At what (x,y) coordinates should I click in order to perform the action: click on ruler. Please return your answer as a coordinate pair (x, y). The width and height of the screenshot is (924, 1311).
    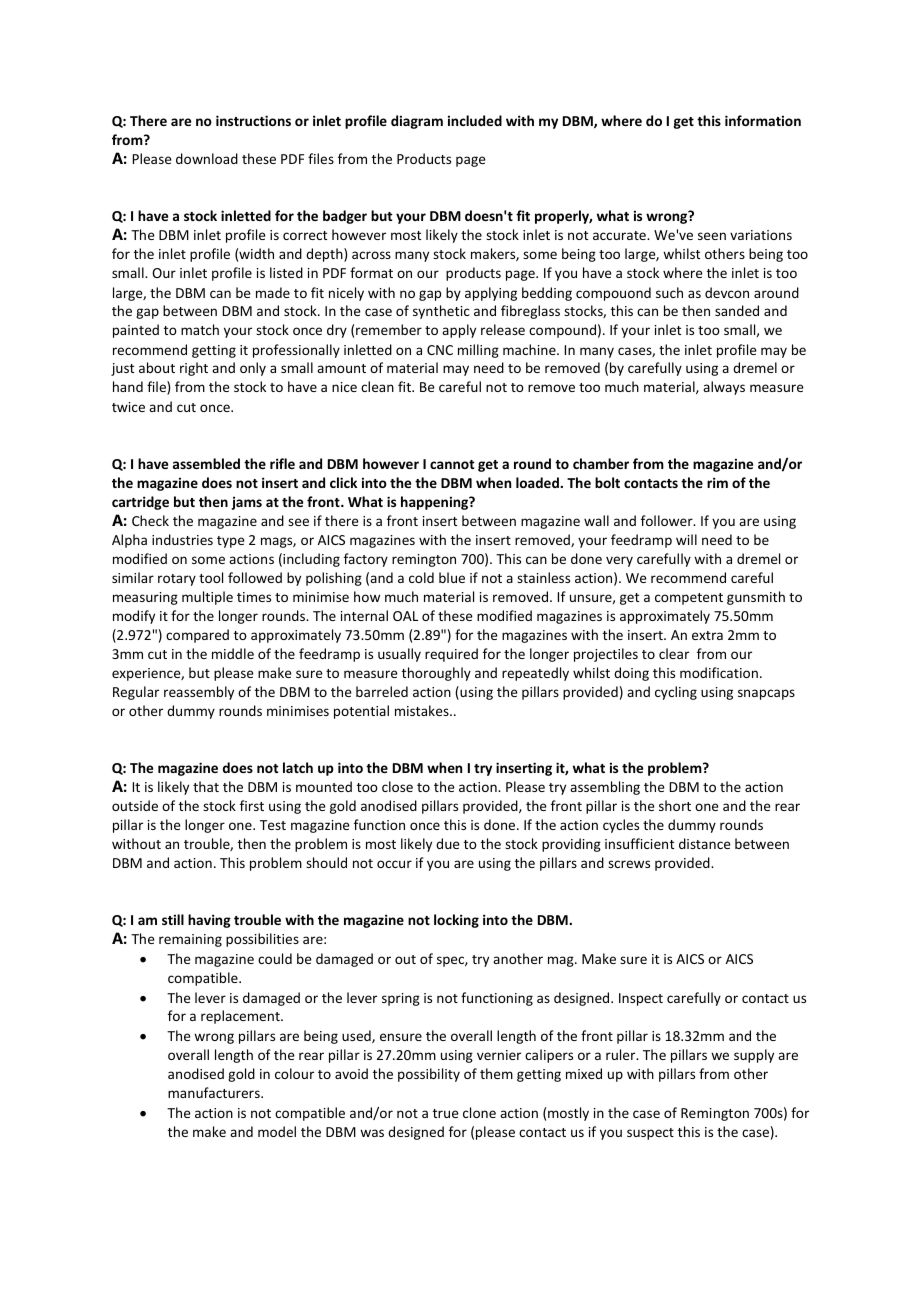
    Looking at the image, I should click on (622, 1054).
